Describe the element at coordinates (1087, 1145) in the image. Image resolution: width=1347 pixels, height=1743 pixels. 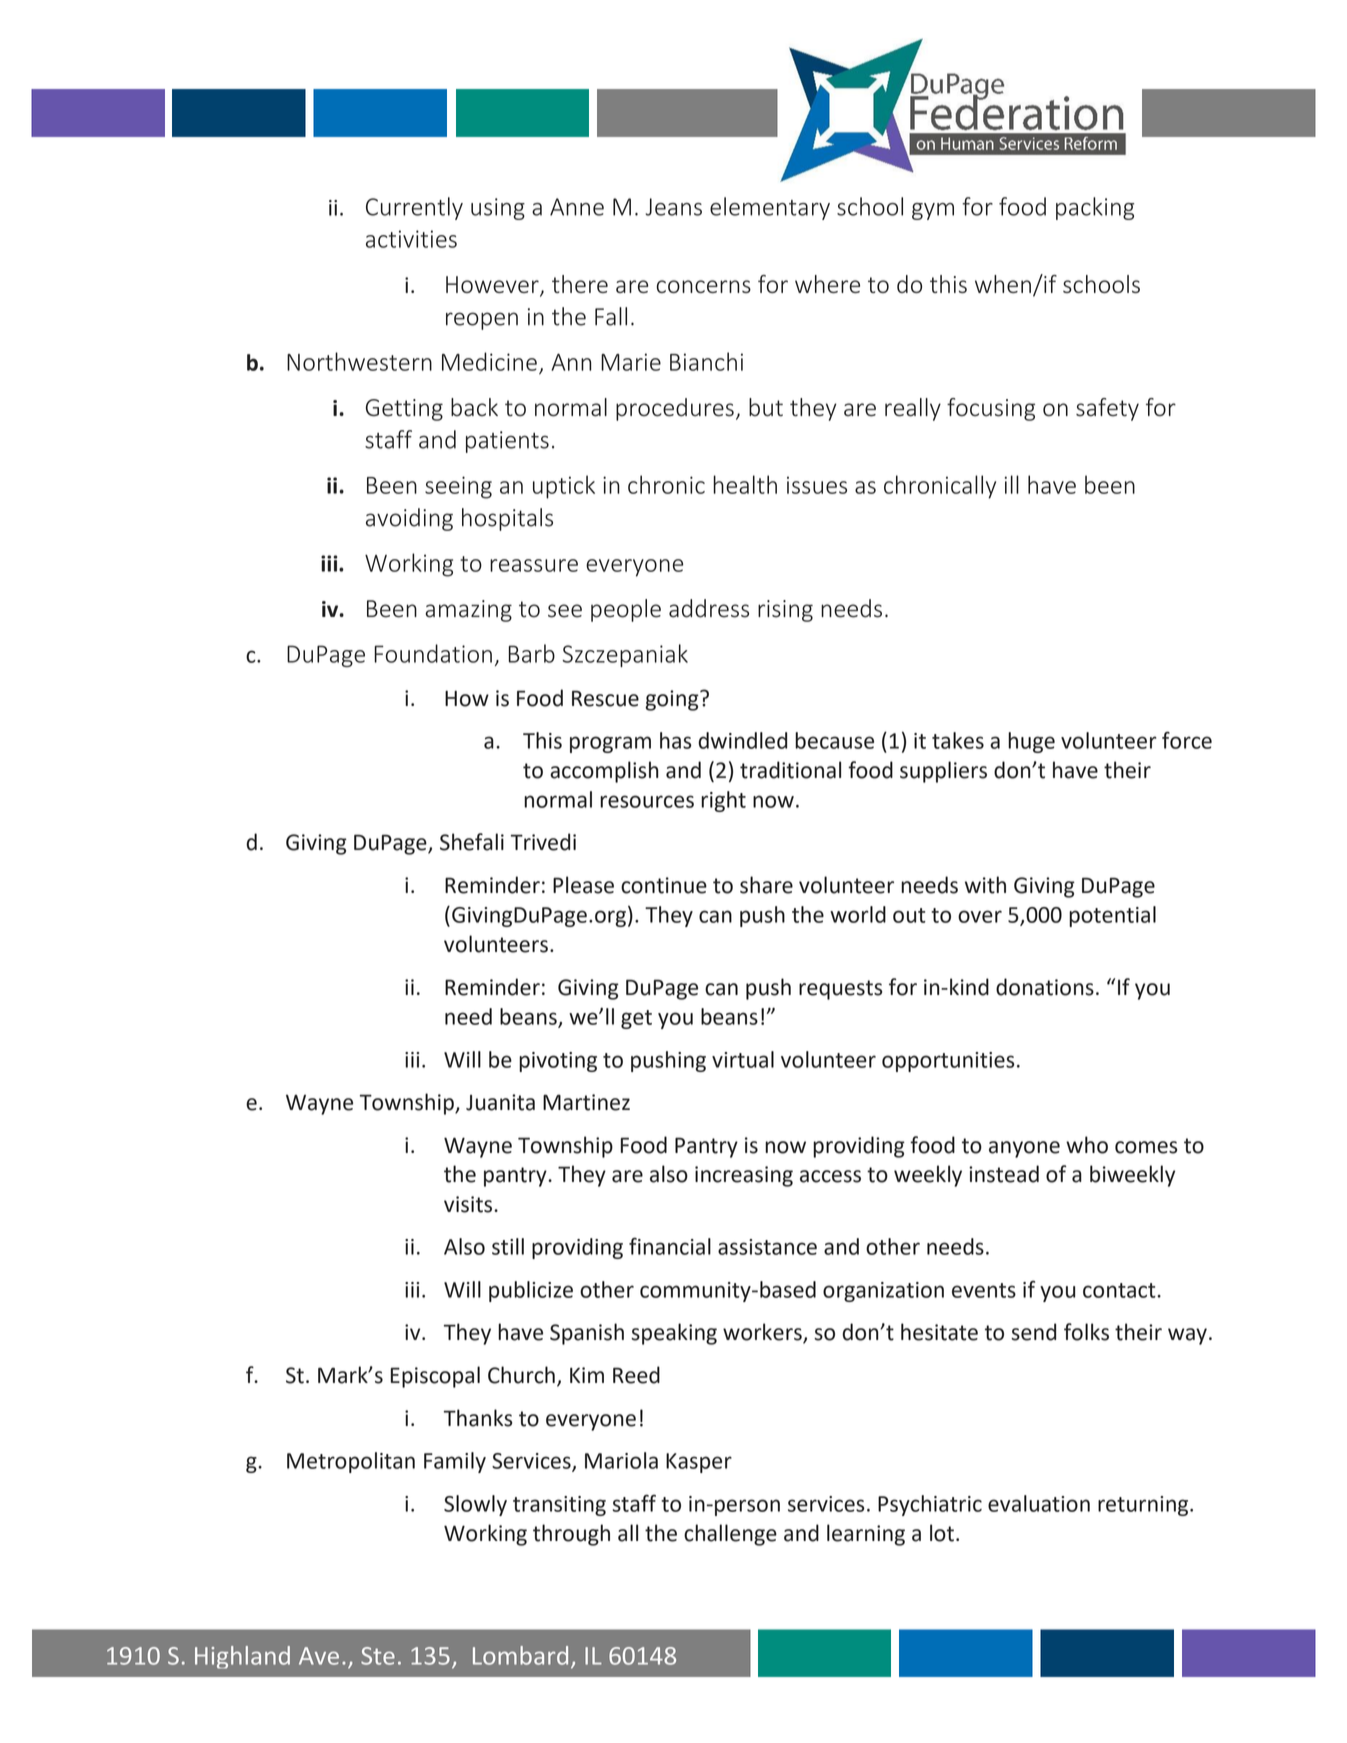
I see `who` at that location.
